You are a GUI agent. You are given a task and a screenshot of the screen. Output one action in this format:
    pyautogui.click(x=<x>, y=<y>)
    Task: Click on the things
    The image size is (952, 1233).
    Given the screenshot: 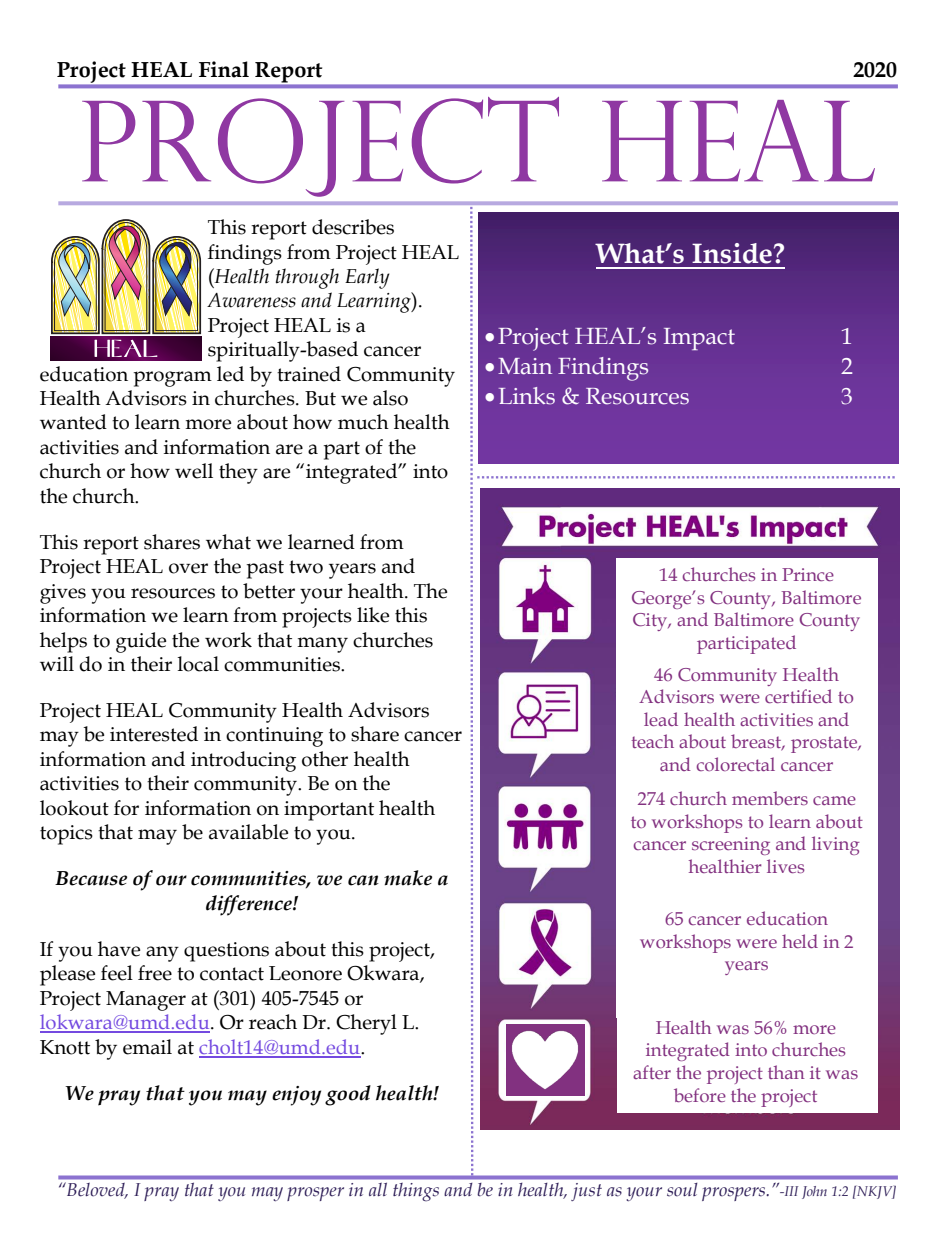 What is the action you would take?
    pyautogui.click(x=416, y=1192)
